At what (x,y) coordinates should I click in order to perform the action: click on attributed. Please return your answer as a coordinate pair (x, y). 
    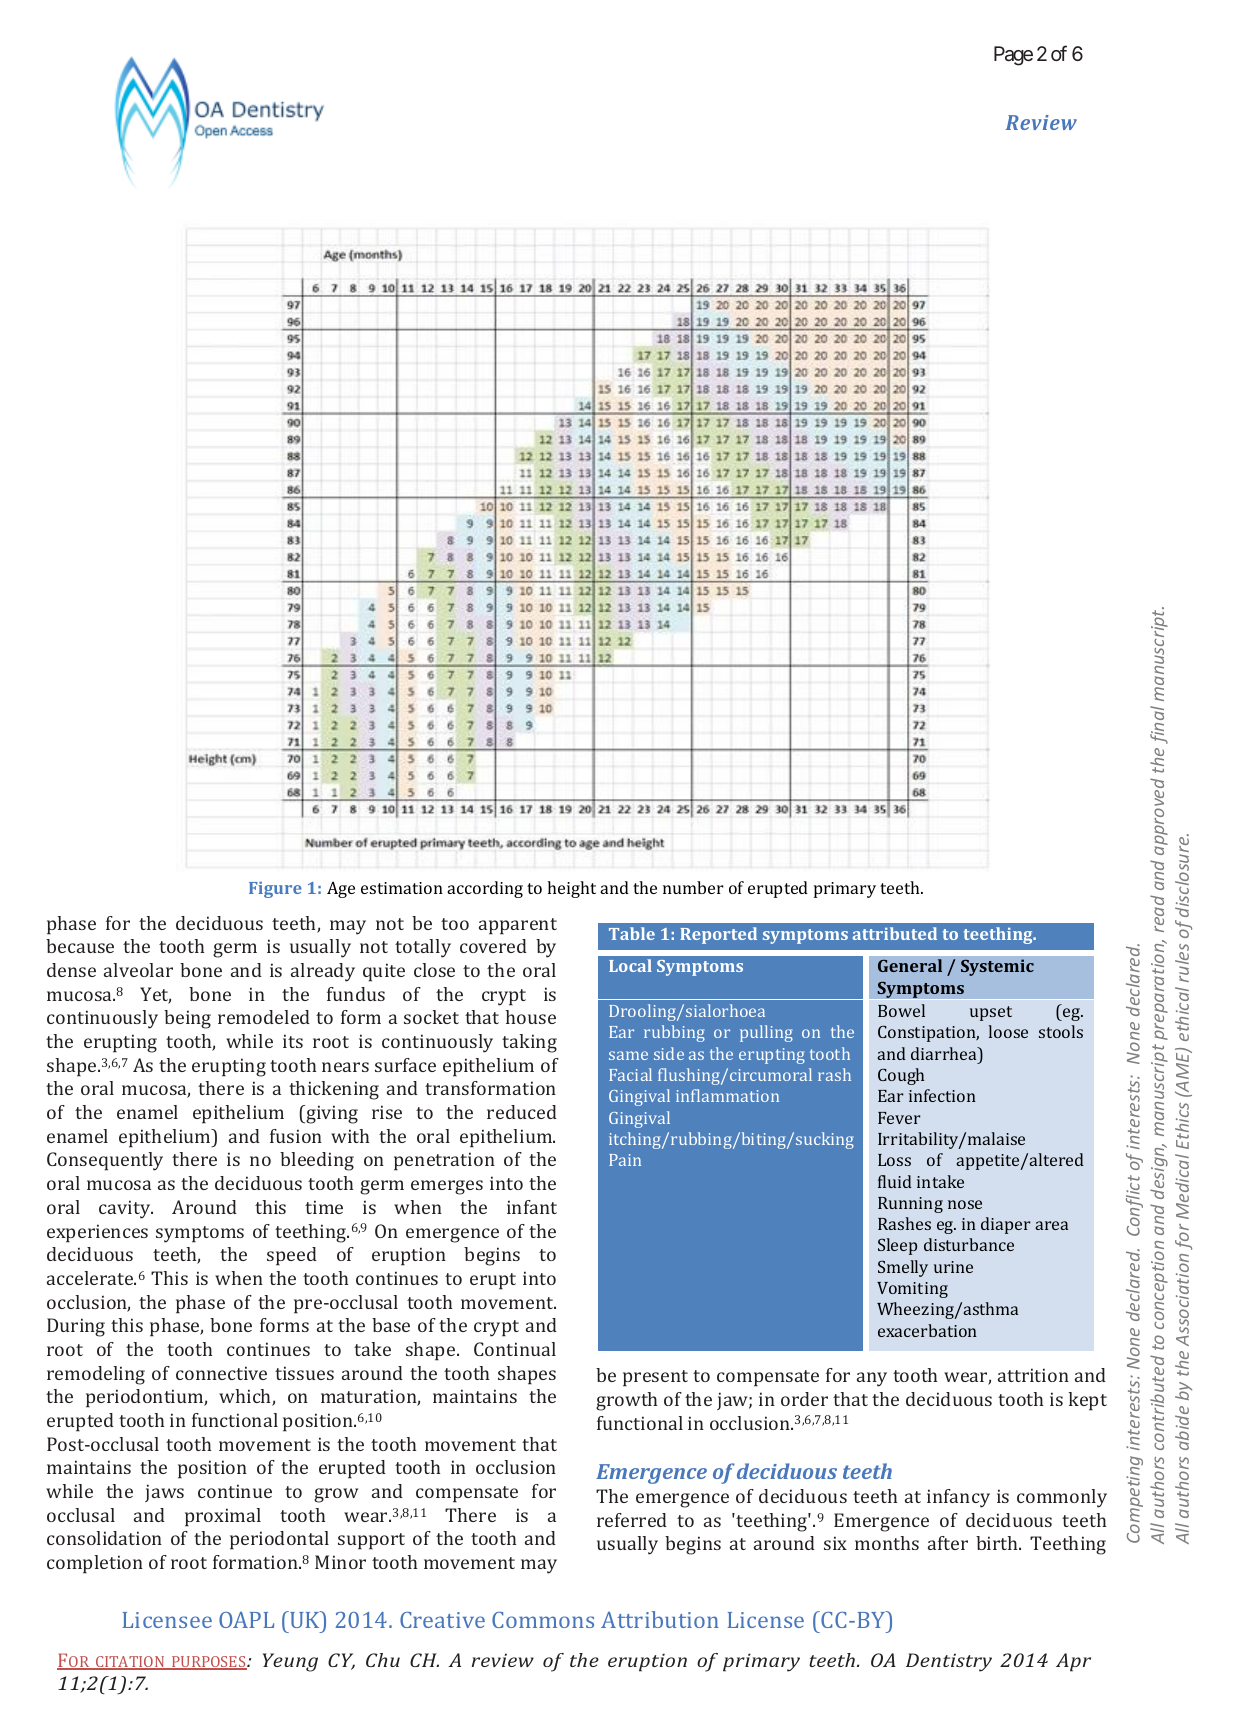
    Looking at the image, I should click on (895, 933).
